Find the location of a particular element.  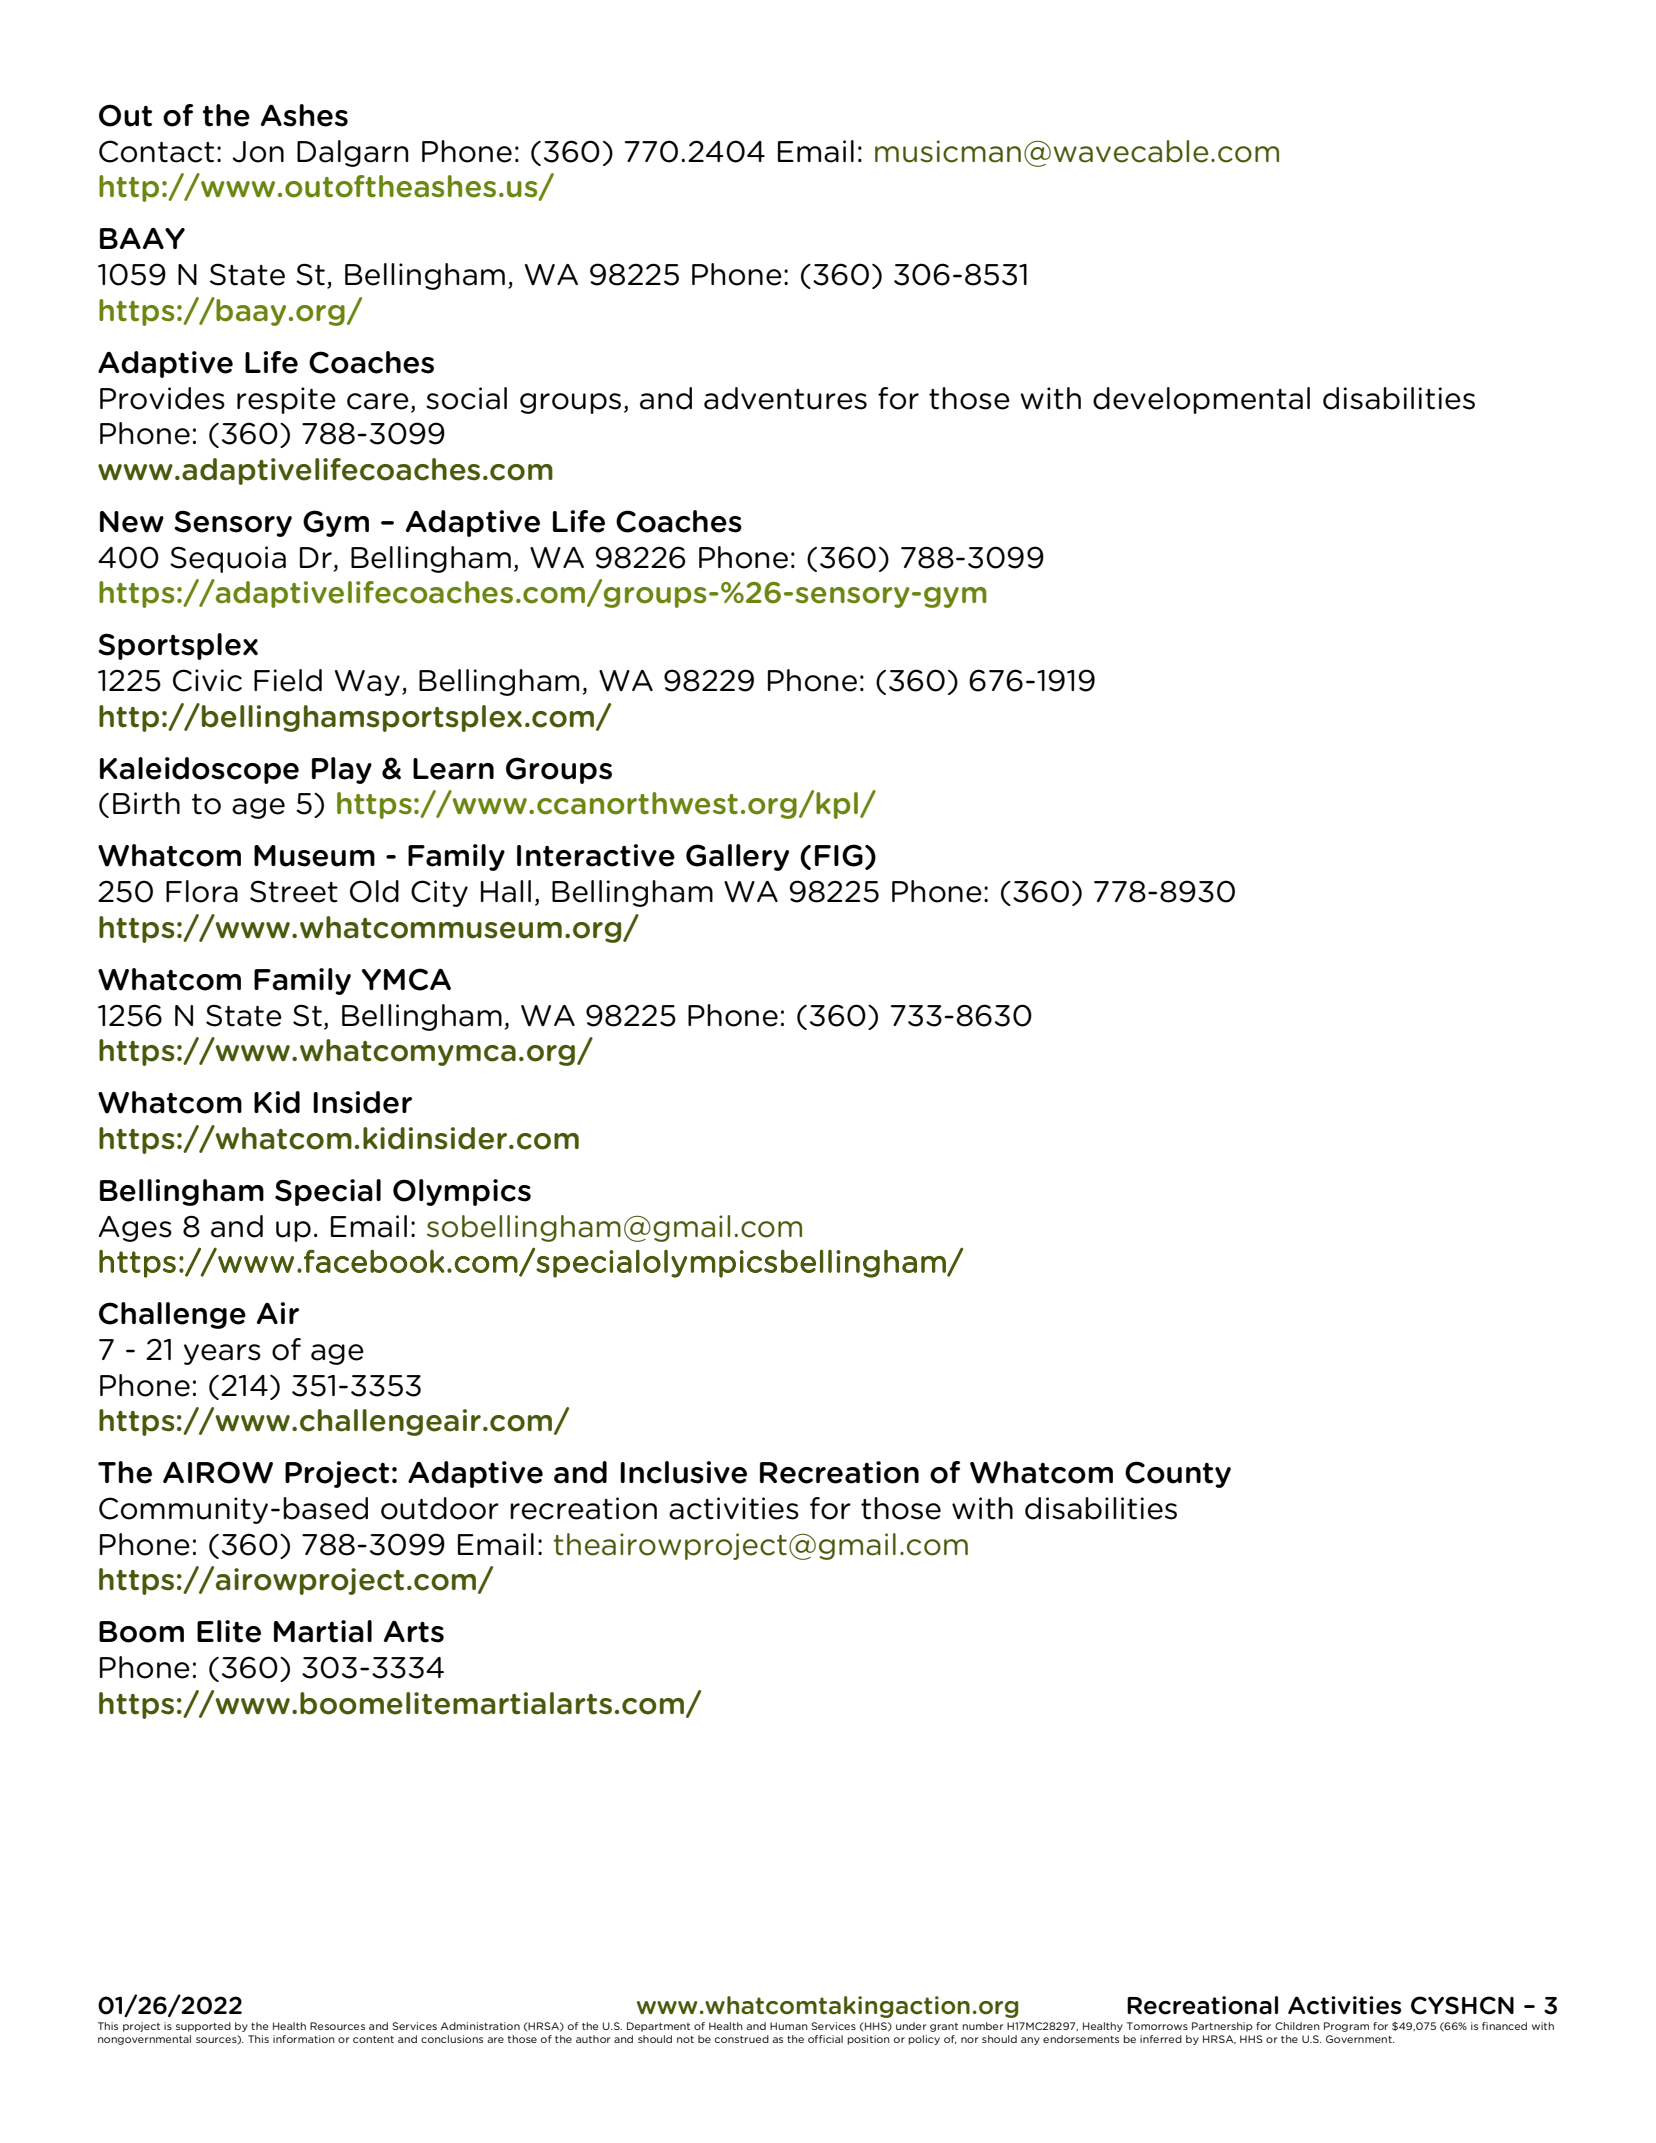

County is located at coordinates (1178, 1474).
